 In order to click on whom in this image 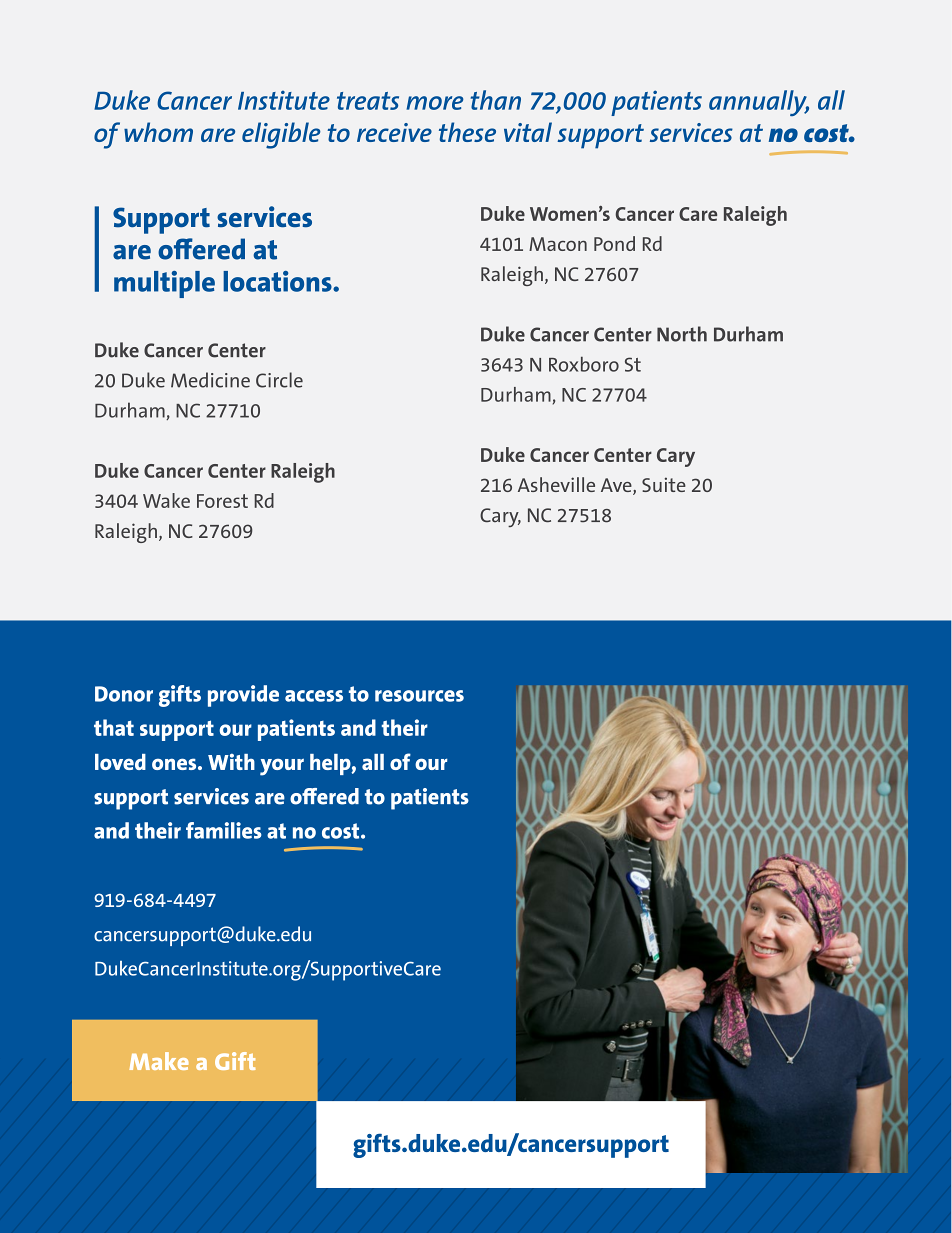, I will do `click(158, 132)`.
